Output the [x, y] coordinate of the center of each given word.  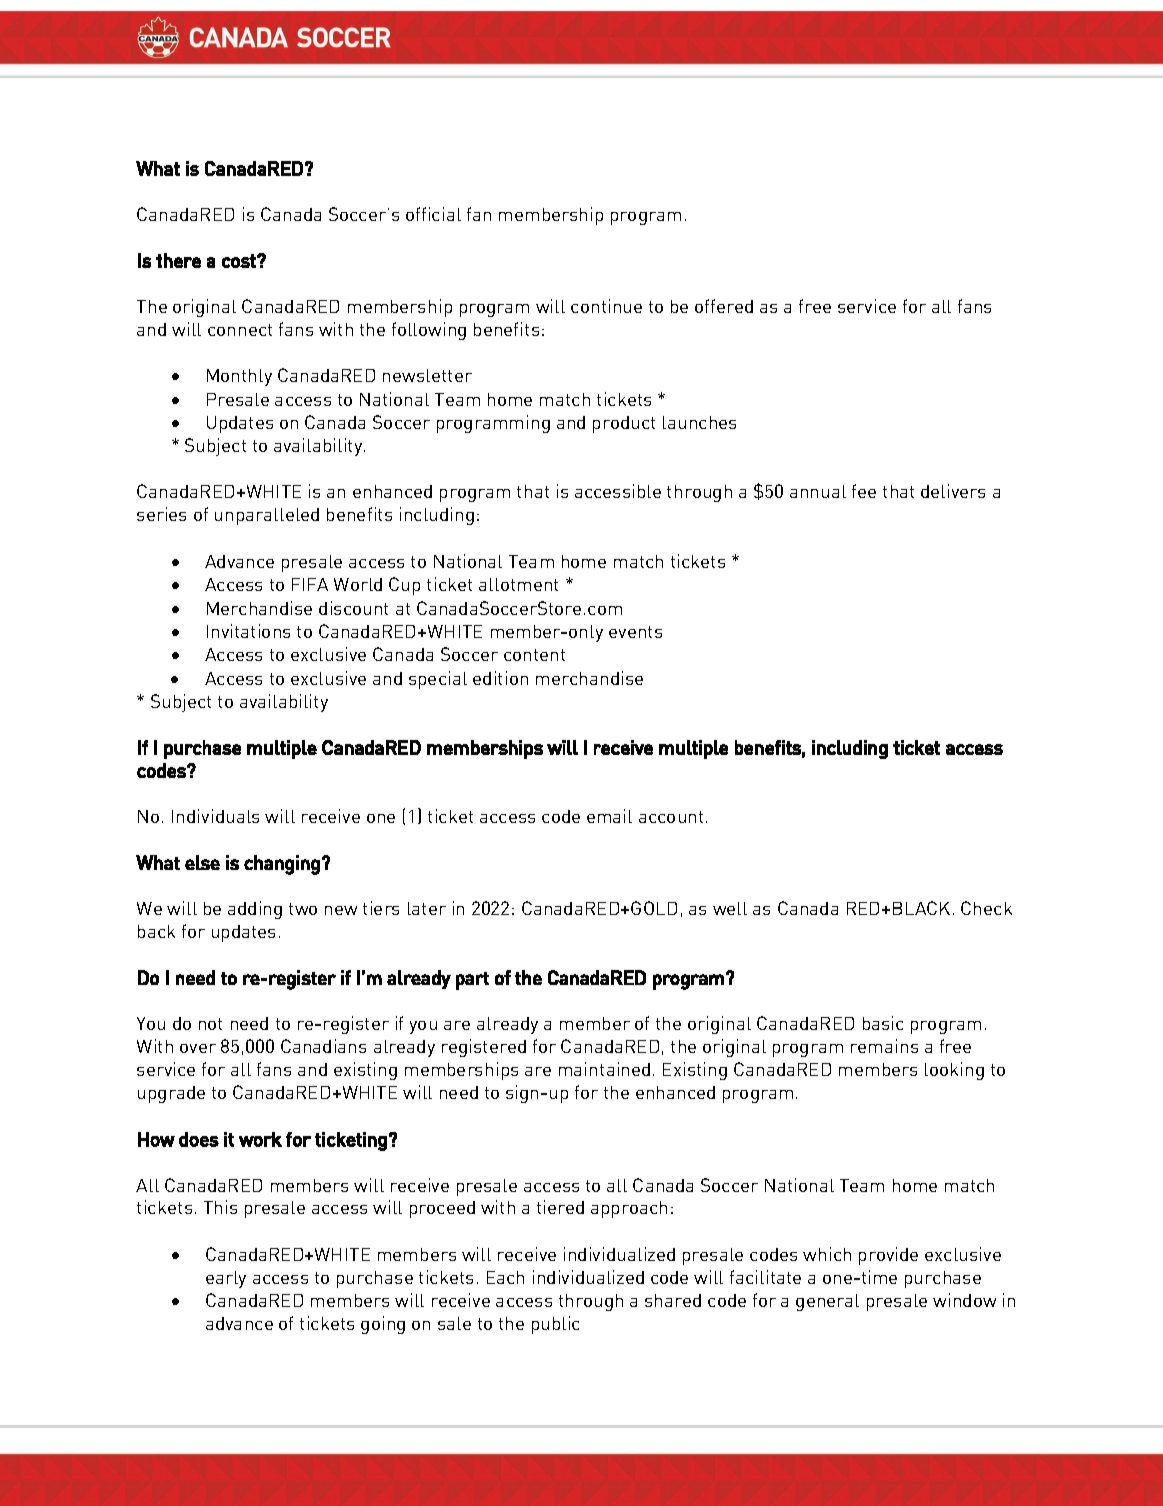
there [178, 260]
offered [724, 306]
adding [255, 910]
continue [606, 306]
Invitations [248, 631]
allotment [518, 584]
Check [986, 908]
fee [864, 491]
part [472, 981]
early [226, 1279]
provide [888, 1256]
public [555, 1325]
